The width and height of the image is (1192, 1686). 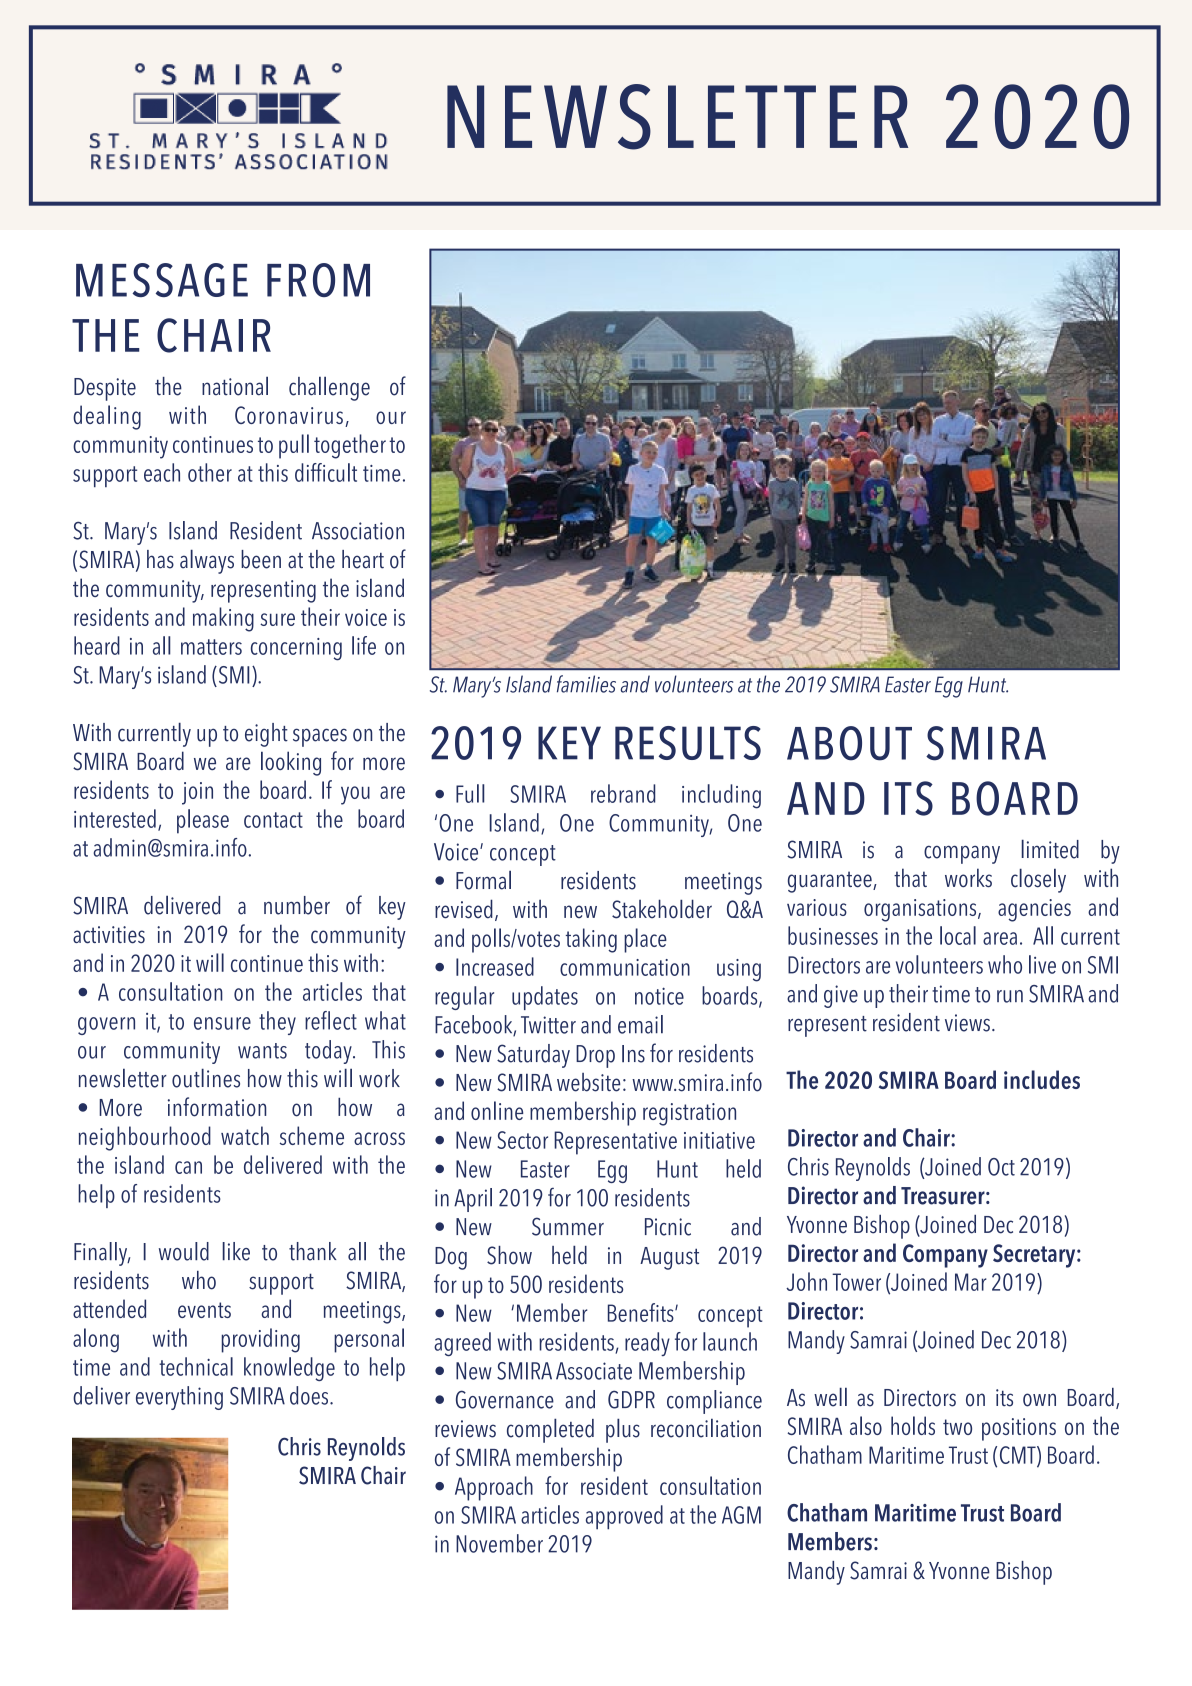 What do you see at coordinates (297, 905) in the image?
I see `number` at bounding box center [297, 905].
